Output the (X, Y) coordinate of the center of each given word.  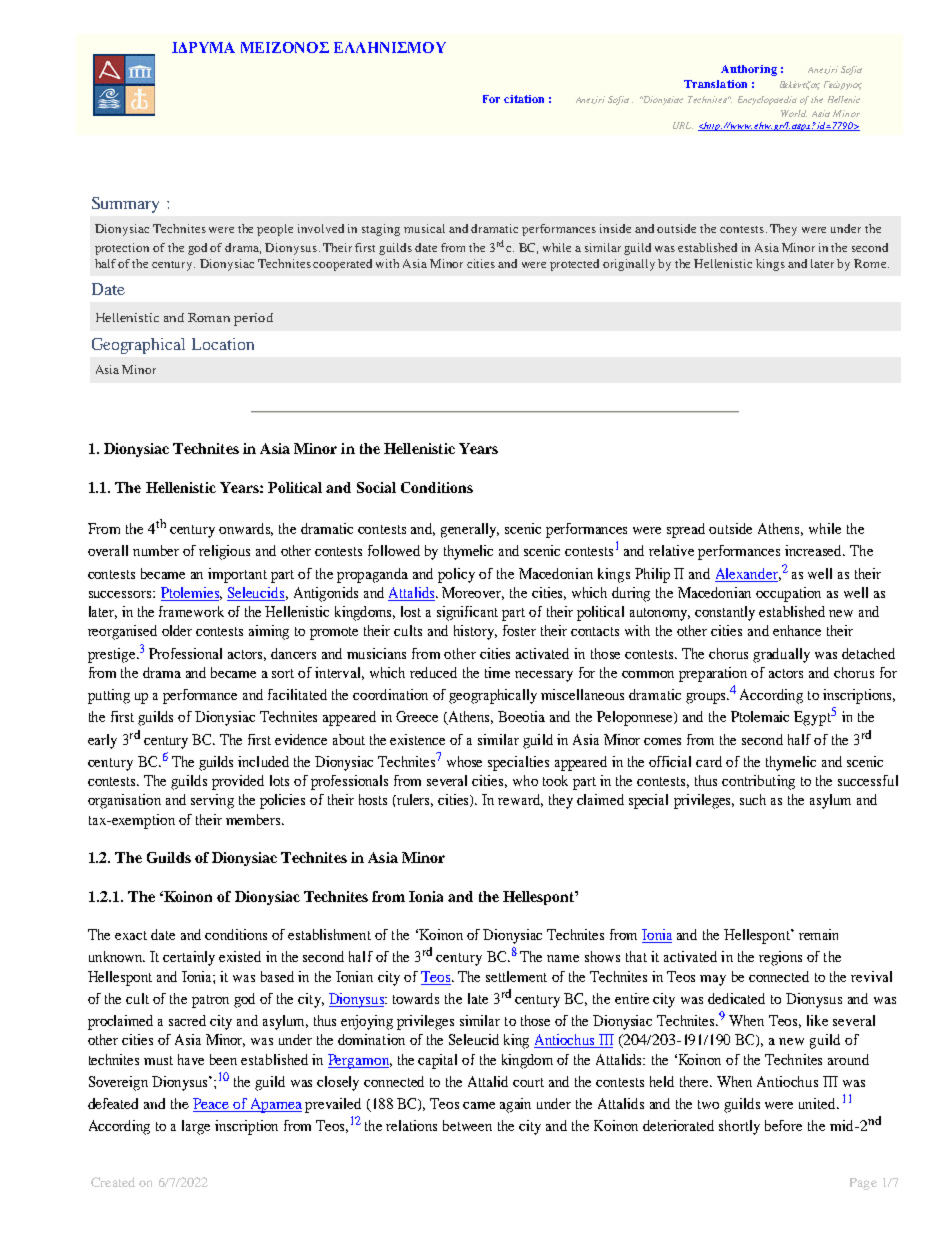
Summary (125, 205)
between (467, 1125)
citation (524, 99)
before (783, 1125)
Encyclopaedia (767, 100)
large (196, 1127)
